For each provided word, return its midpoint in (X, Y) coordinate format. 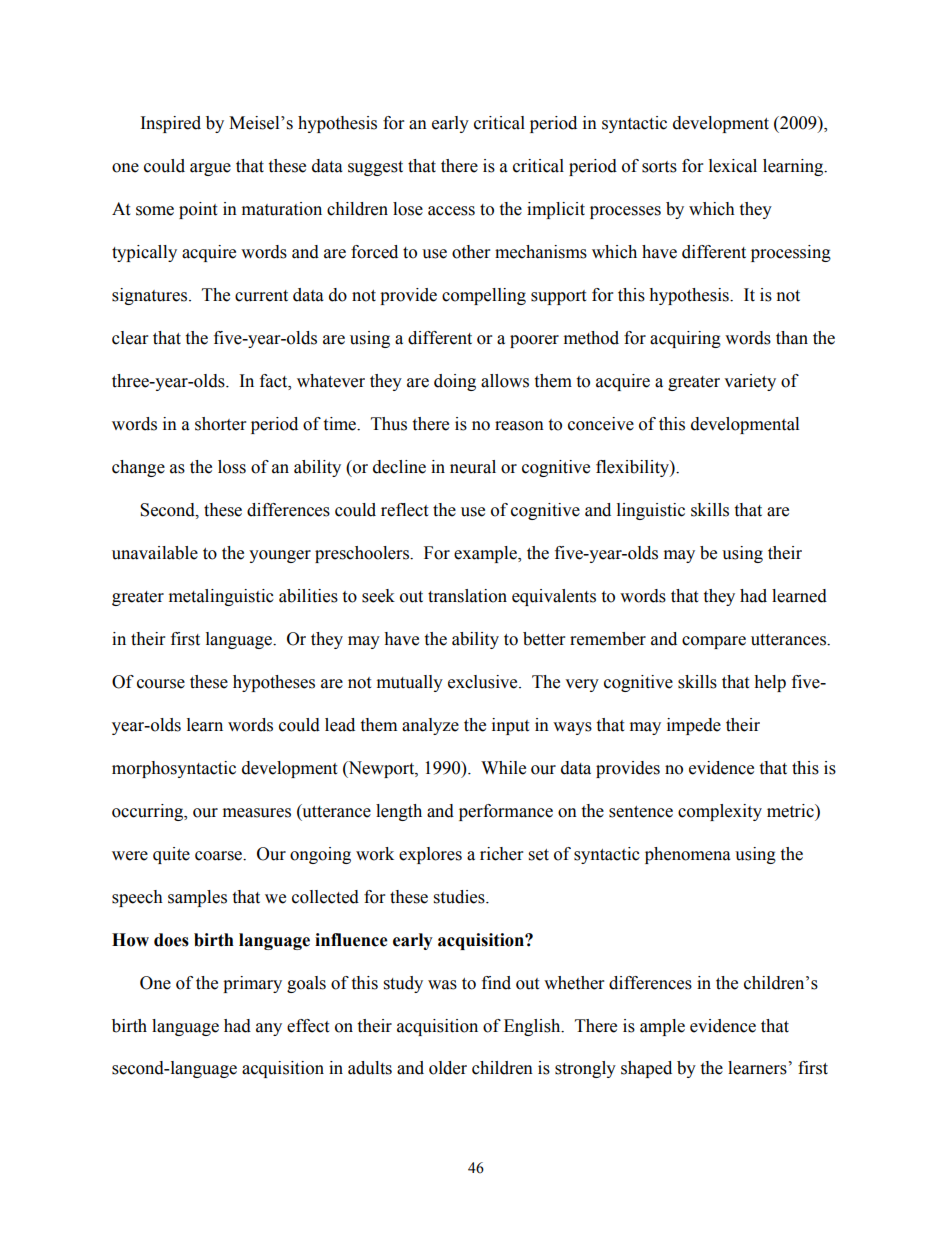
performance (506, 812)
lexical (733, 166)
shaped (646, 1069)
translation (467, 596)
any (269, 1029)
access (451, 211)
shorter (220, 424)
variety (750, 382)
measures (257, 813)
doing (455, 382)
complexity (720, 812)
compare (714, 642)
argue (210, 169)
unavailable (155, 553)
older (448, 1068)
